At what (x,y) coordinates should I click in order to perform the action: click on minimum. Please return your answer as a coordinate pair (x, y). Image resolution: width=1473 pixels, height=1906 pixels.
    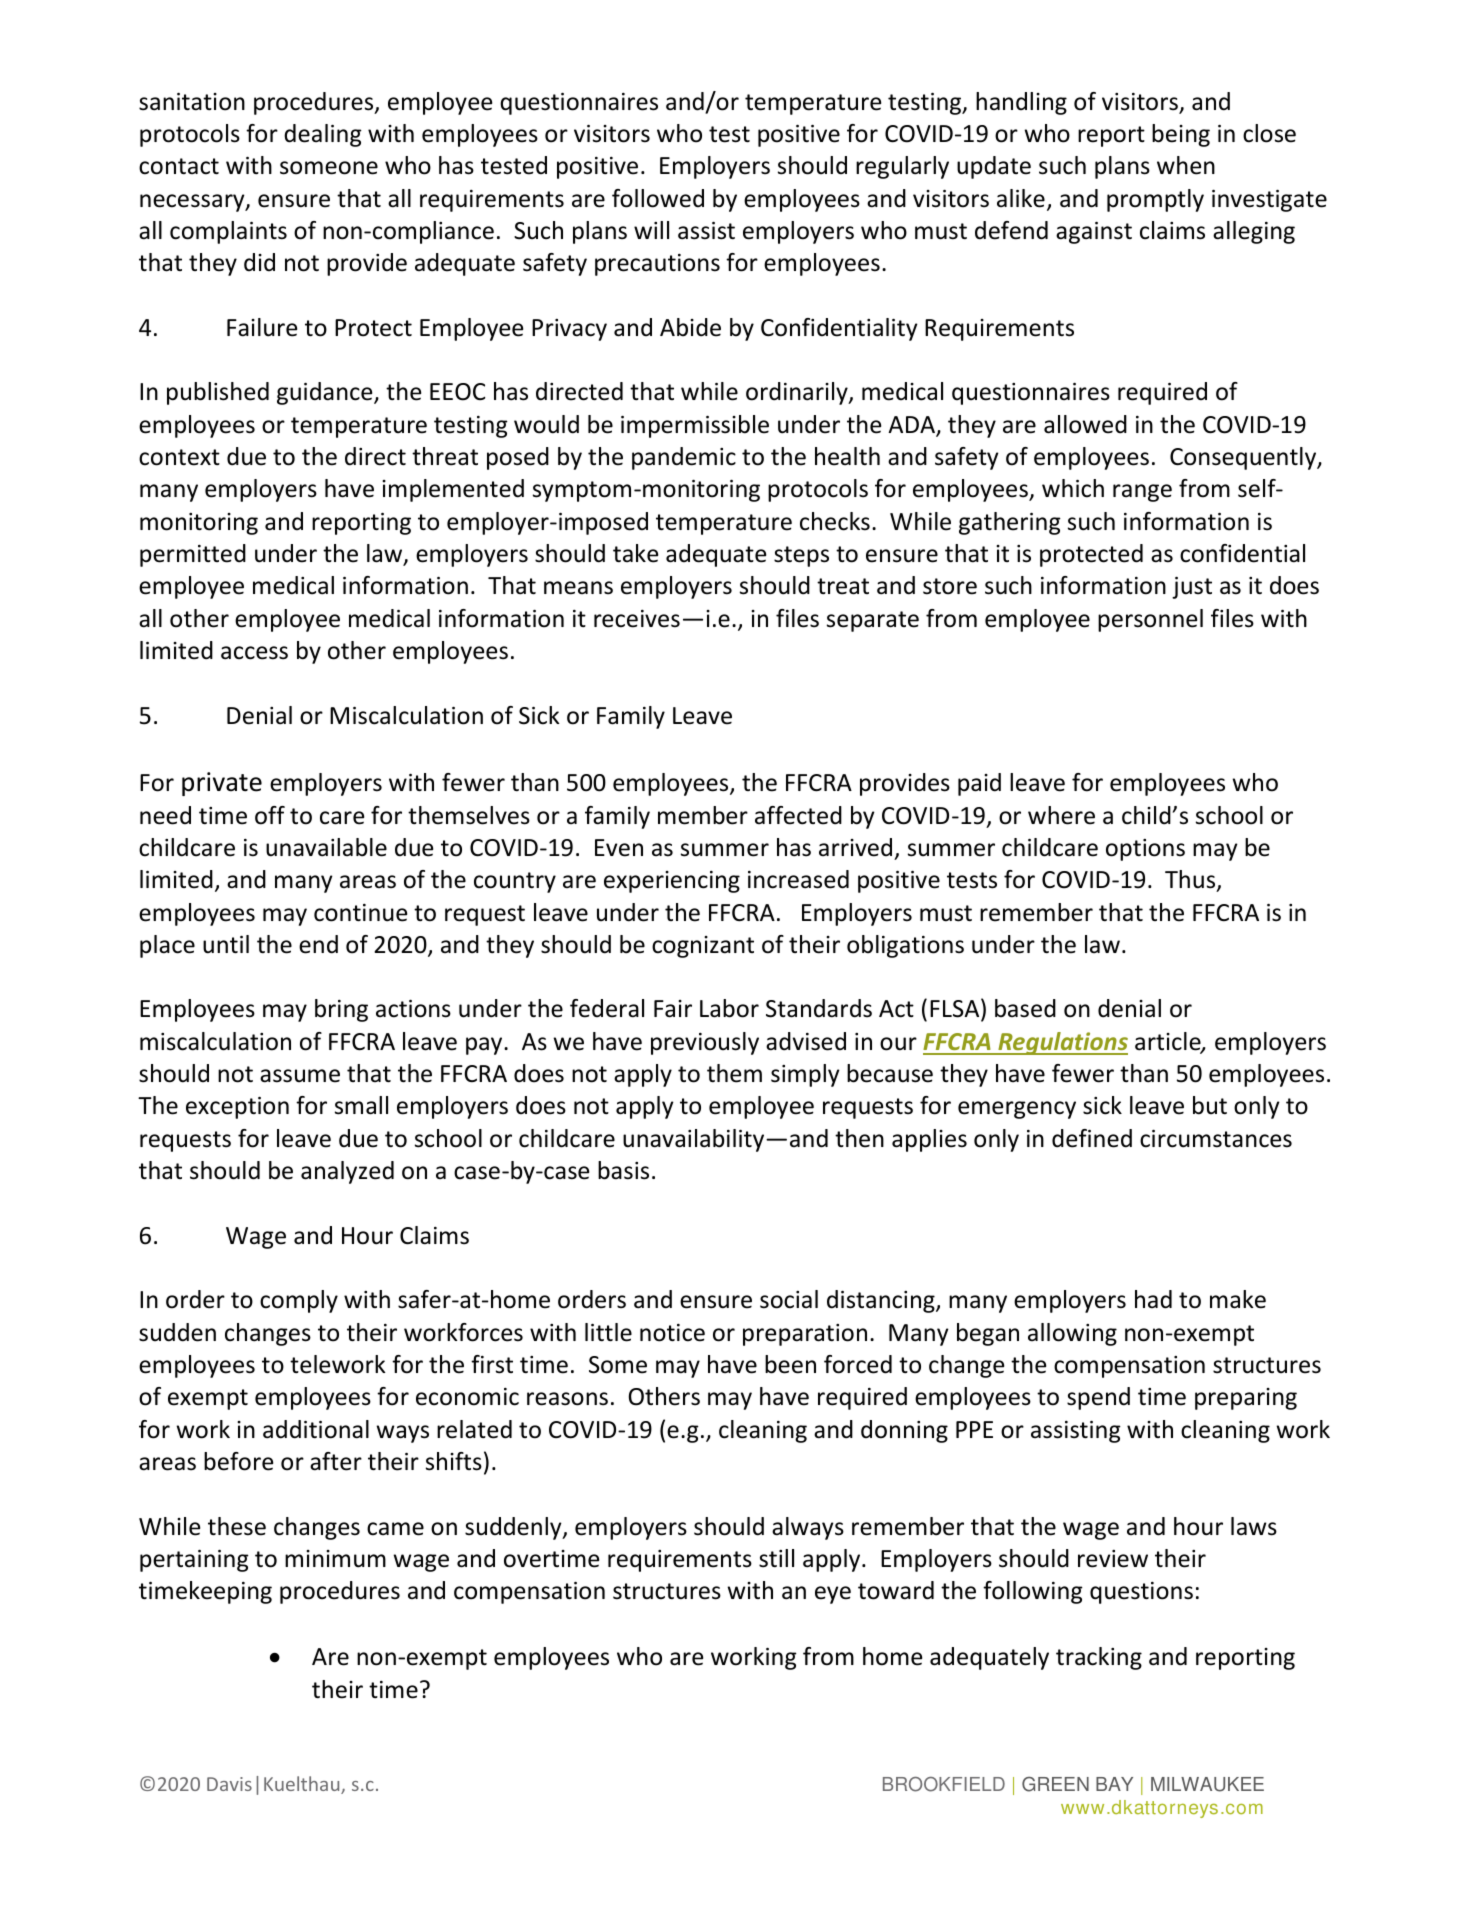
    Looking at the image, I should click on (335, 1559).
